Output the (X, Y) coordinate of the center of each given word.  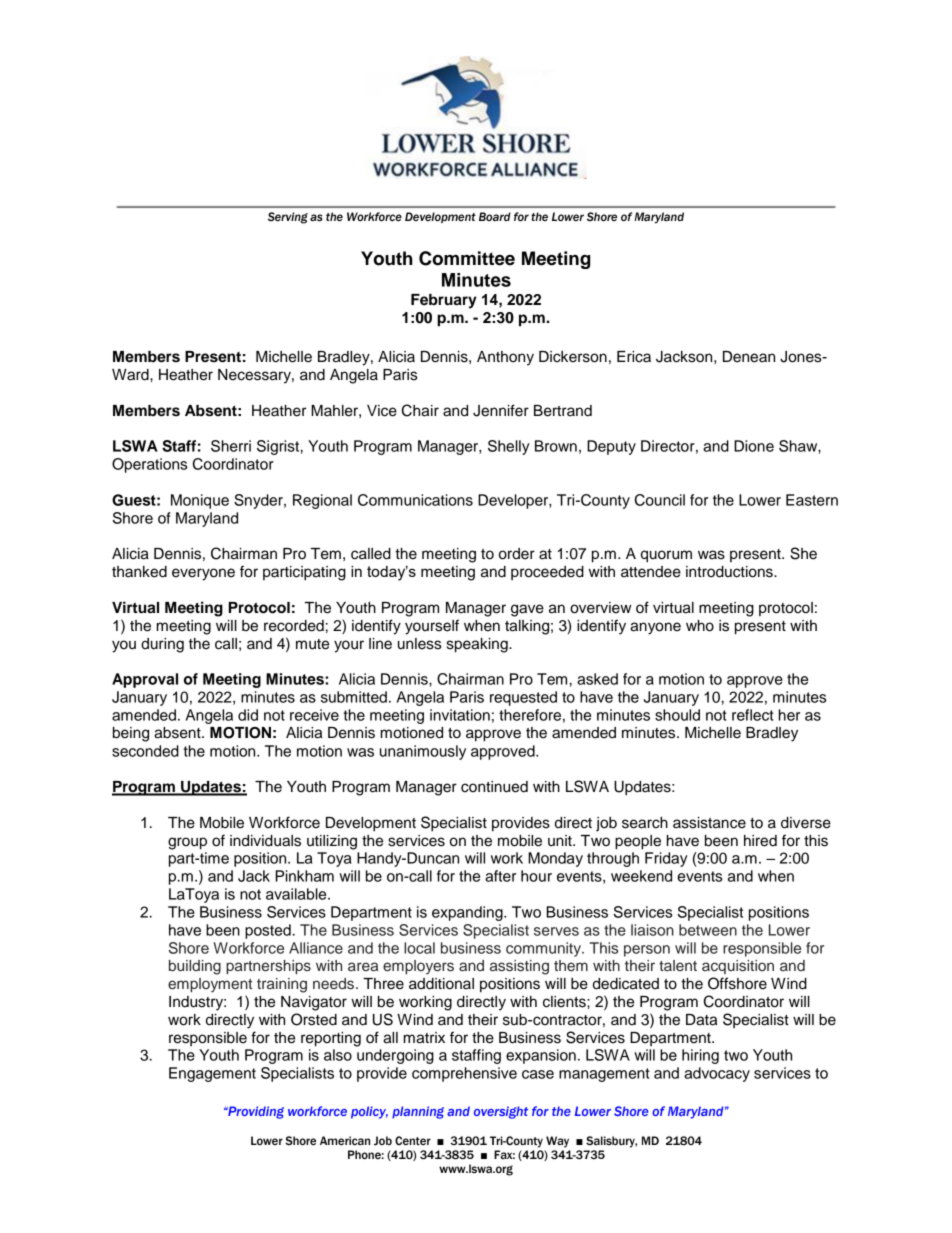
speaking (478, 645)
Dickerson (573, 357)
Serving (288, 218)
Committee (467, 258)
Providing (255, 1112)
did (248, 715)
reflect (753, 715)
